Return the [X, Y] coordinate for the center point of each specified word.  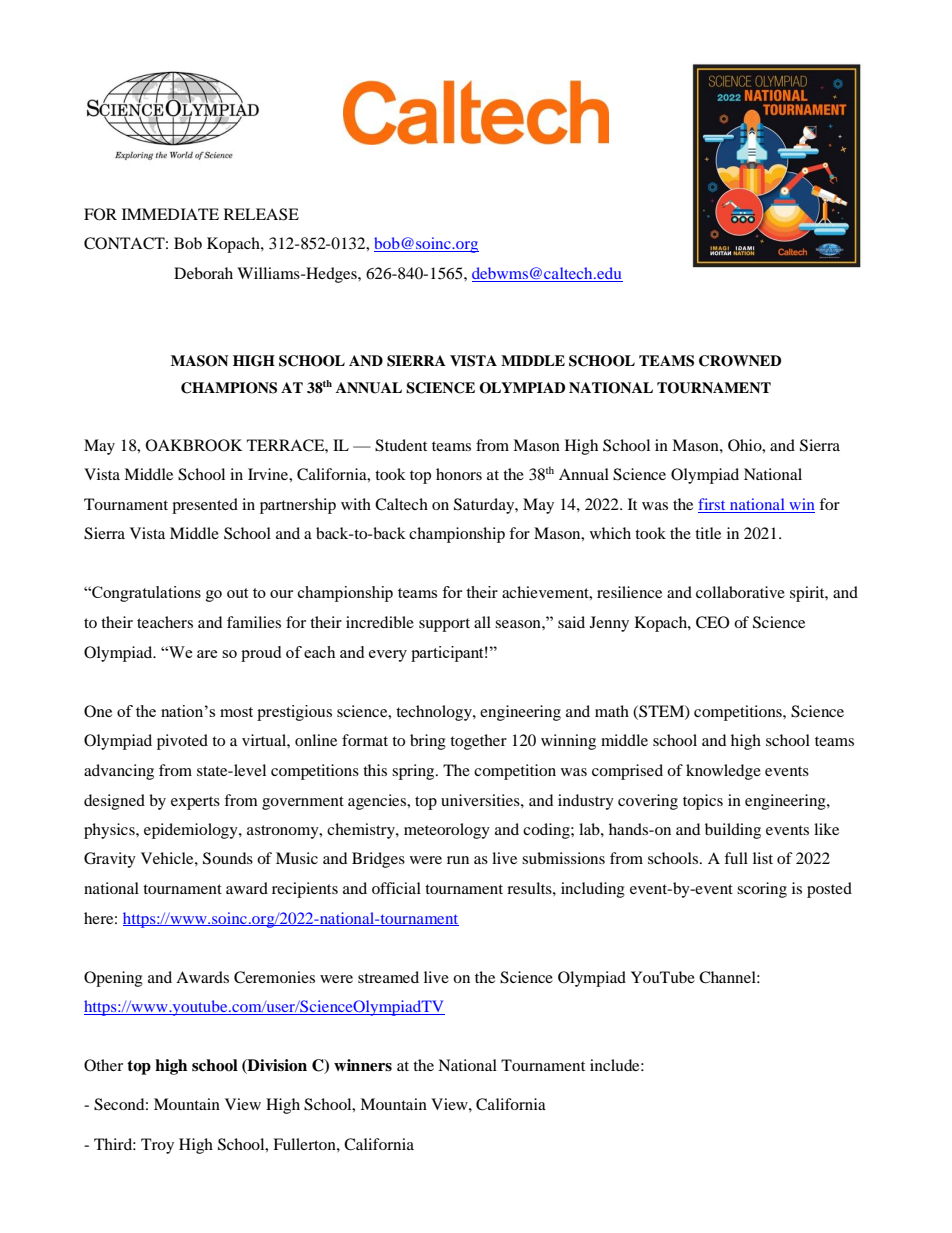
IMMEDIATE [170, 214]
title [708, 533]
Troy [157, 1146]
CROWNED [740, 361]
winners [363, 1065]
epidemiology [192, 831]
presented [205, 506]
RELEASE [261, 214]
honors [459, 474]
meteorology [447, 831]
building [733, 831]
